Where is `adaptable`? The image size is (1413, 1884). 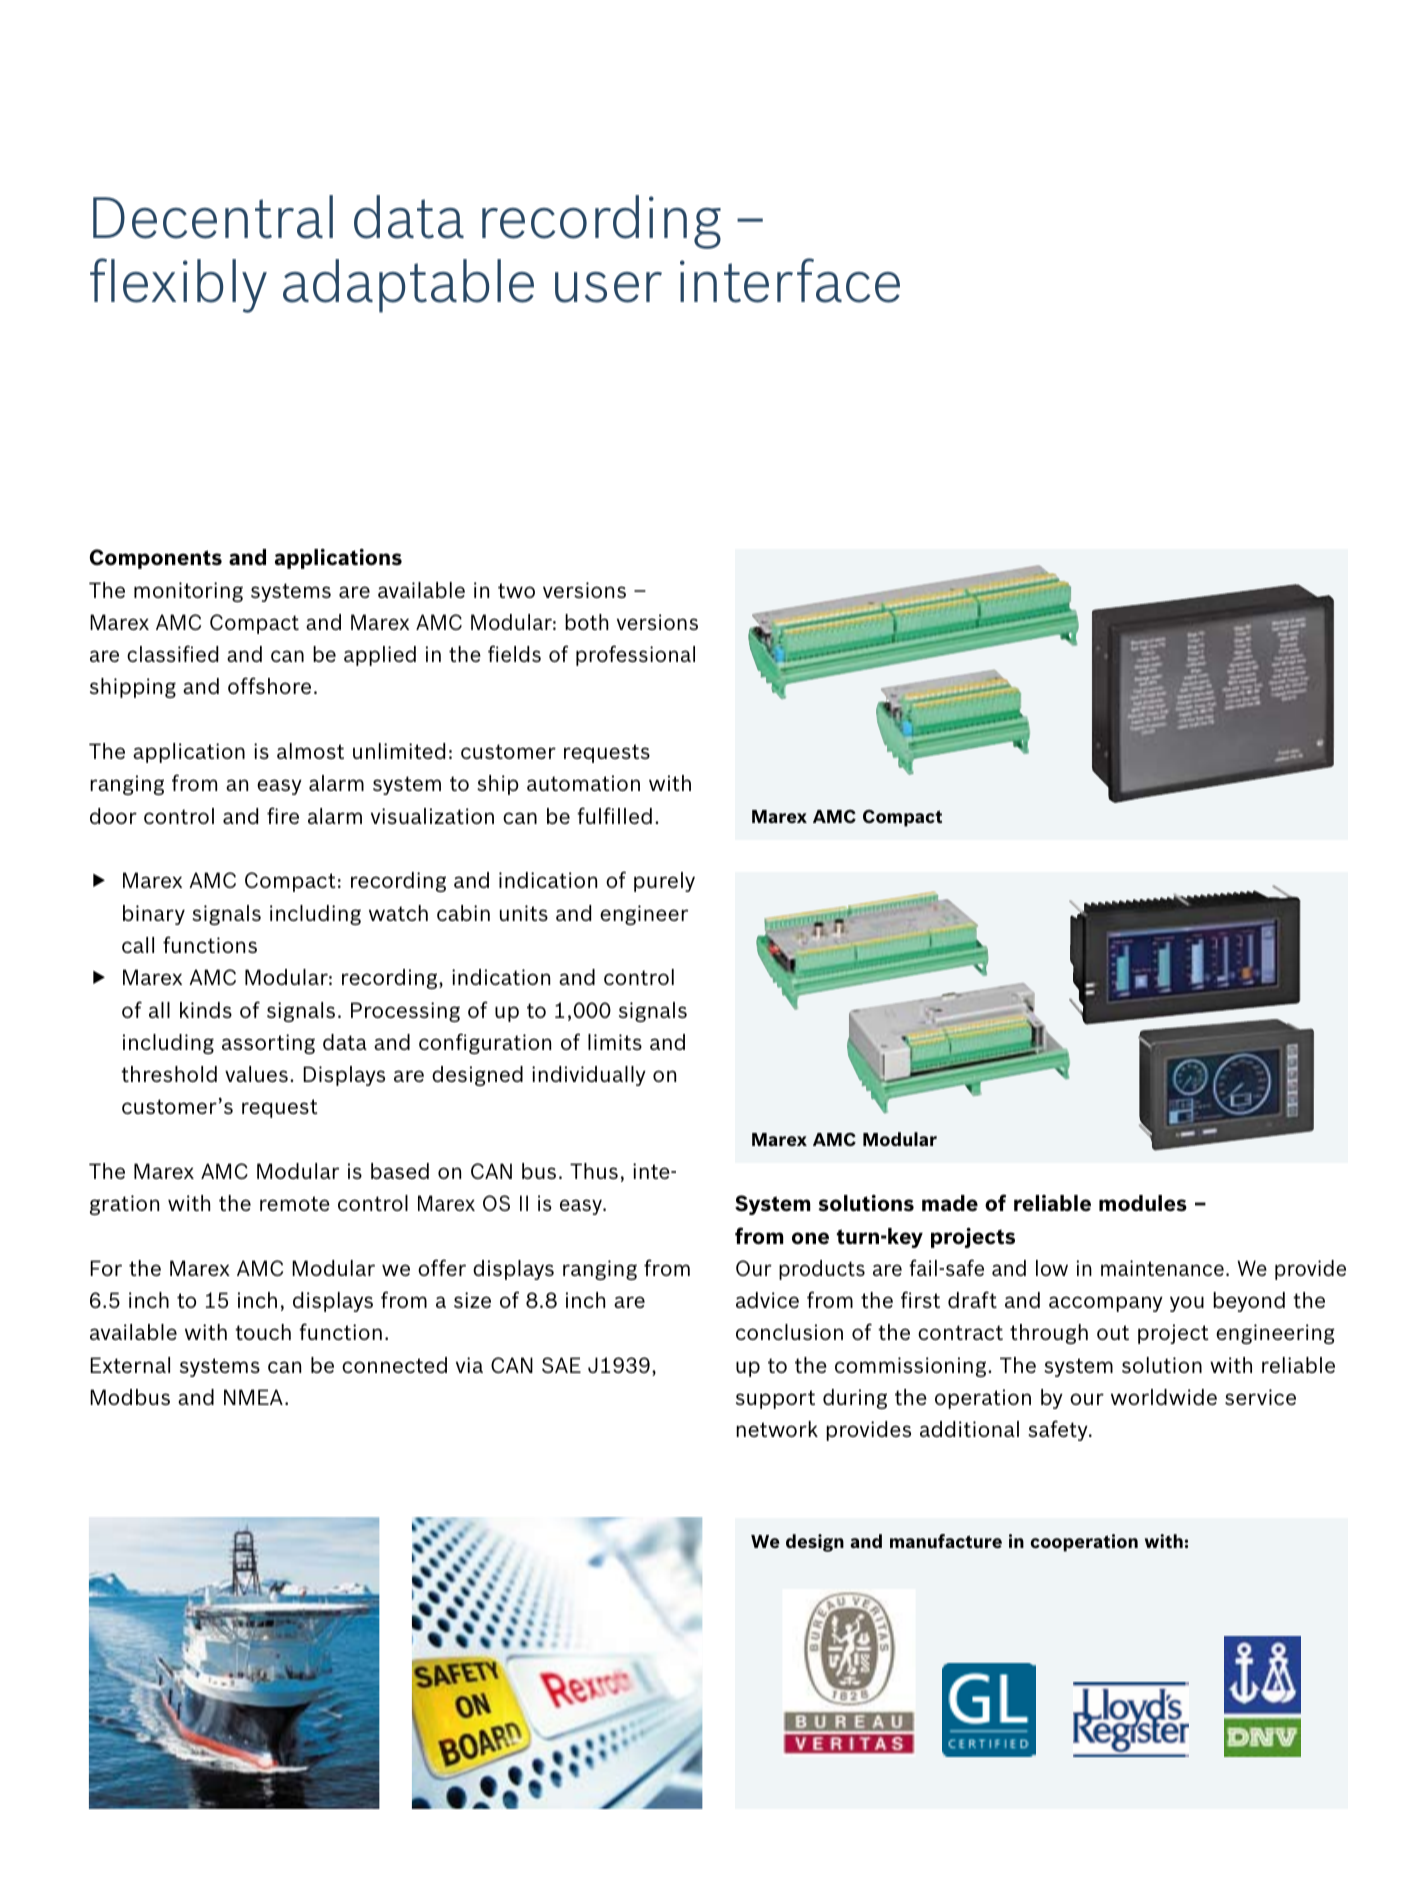
adaptable is located at coordinates (408, 286).
